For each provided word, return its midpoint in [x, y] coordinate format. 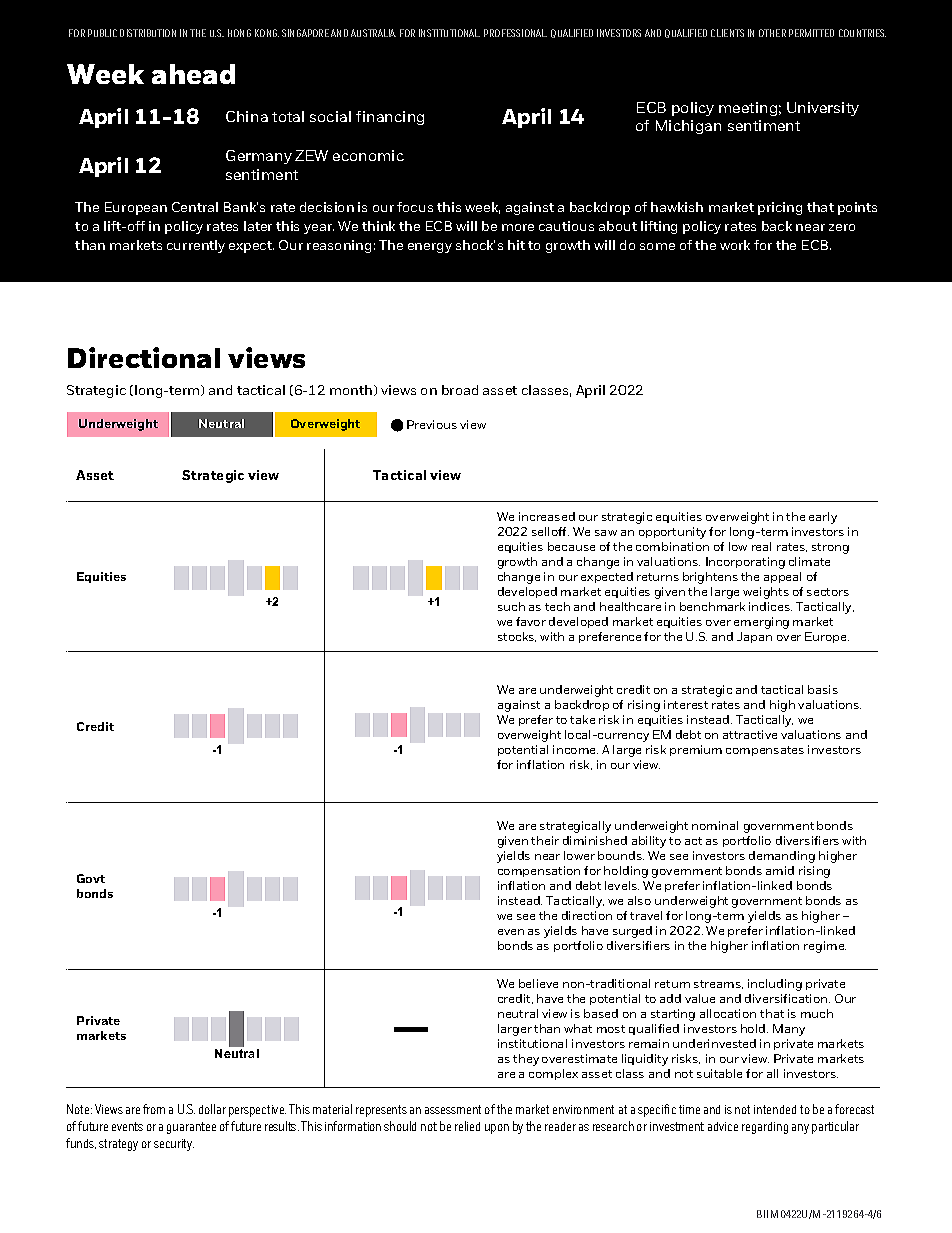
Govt [91, 878]
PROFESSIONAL [515, 33]
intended [775, 1109]
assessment [453, 1109]
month [352, 390]
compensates [765, 751]
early [823, 518]
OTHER [772, 33]
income [575, 749]
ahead [193, 74]
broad [460, 390]
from [154, 1109]
